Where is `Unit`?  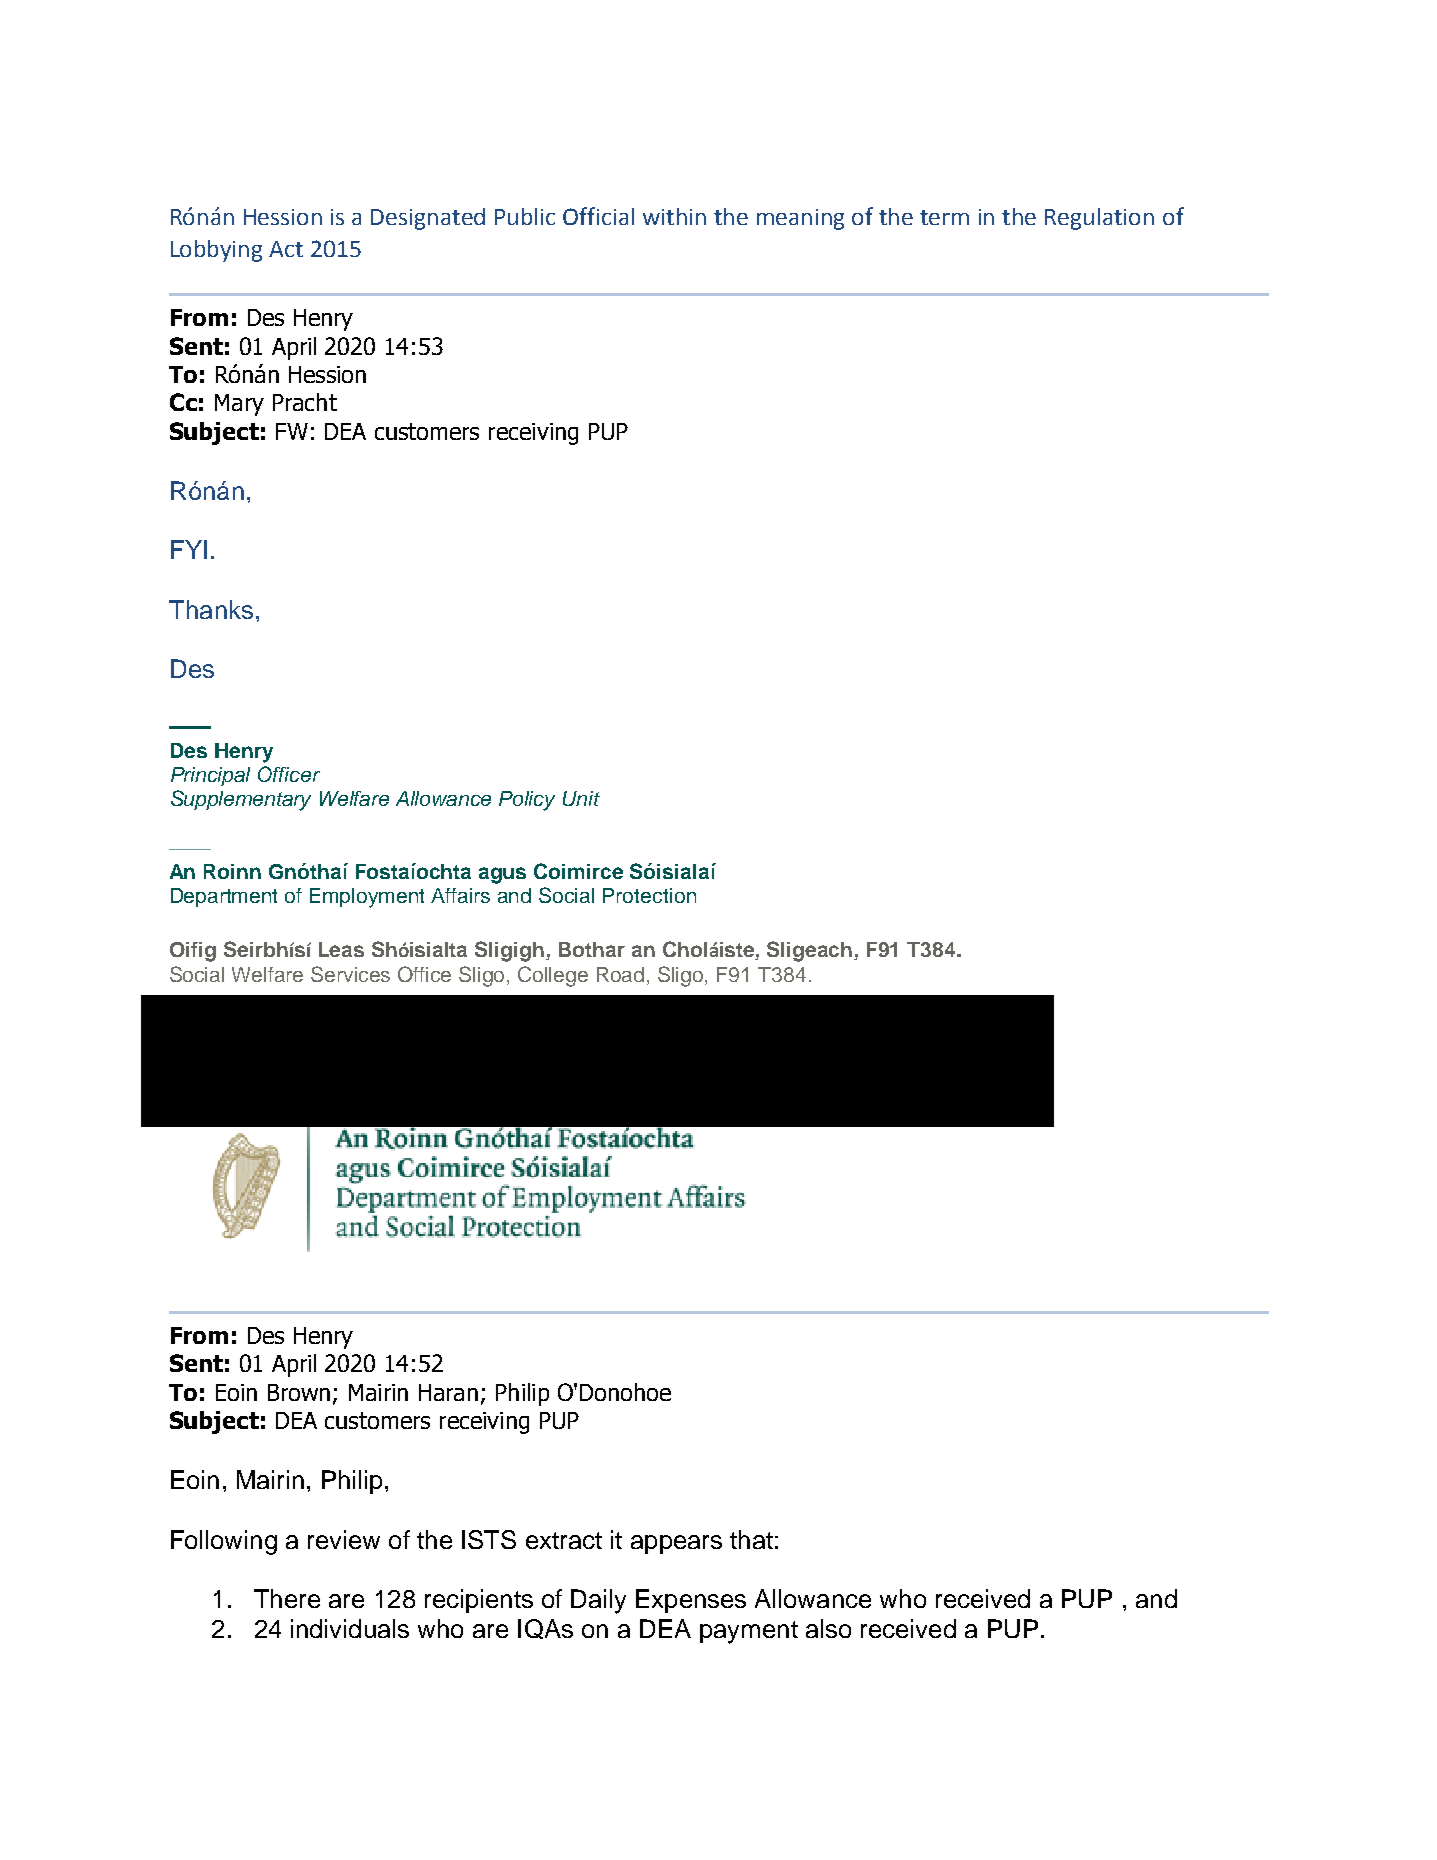 Unit is located at coordinates (581, 798).
